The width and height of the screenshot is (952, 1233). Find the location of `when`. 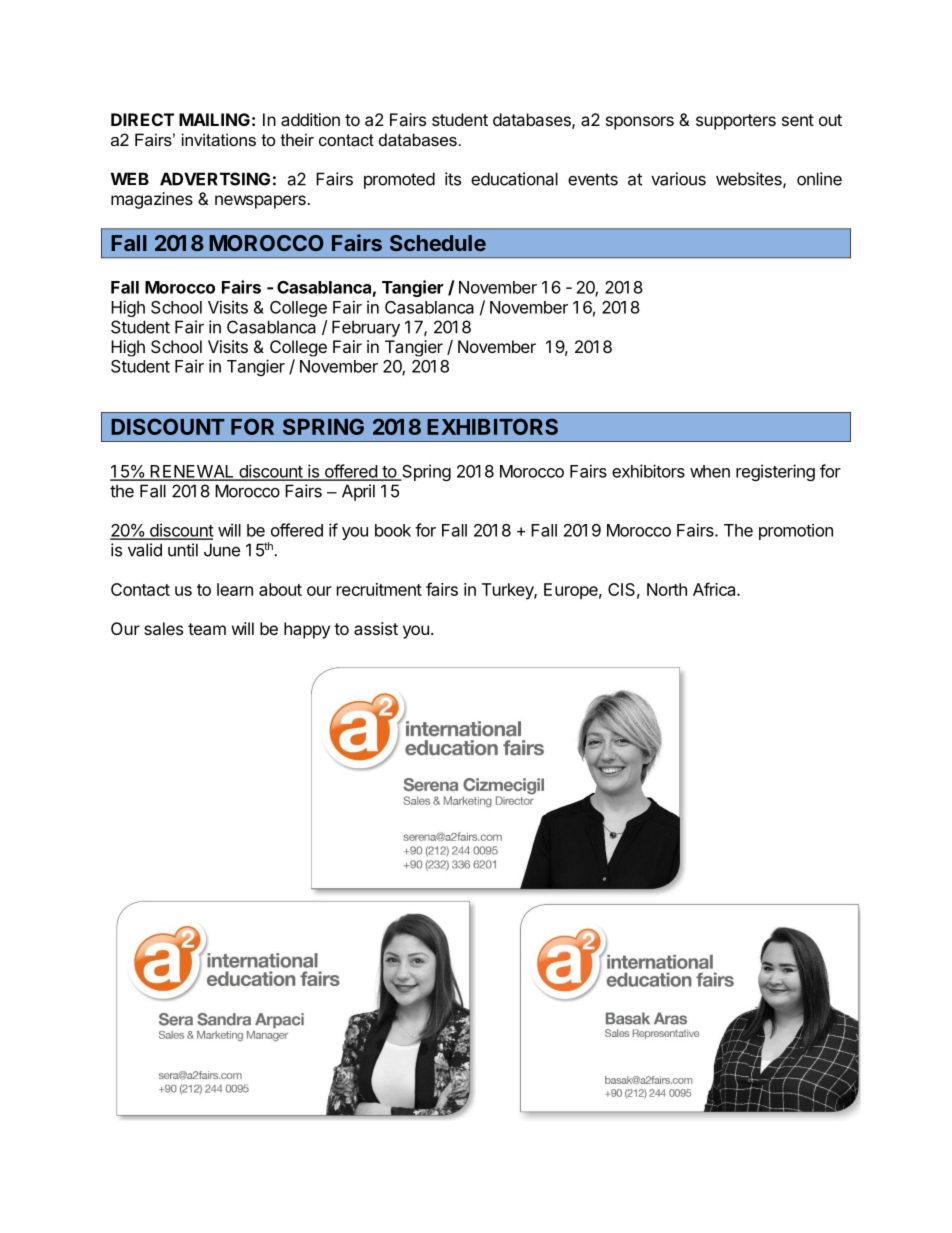

when is located at coordinates (710, 471).
